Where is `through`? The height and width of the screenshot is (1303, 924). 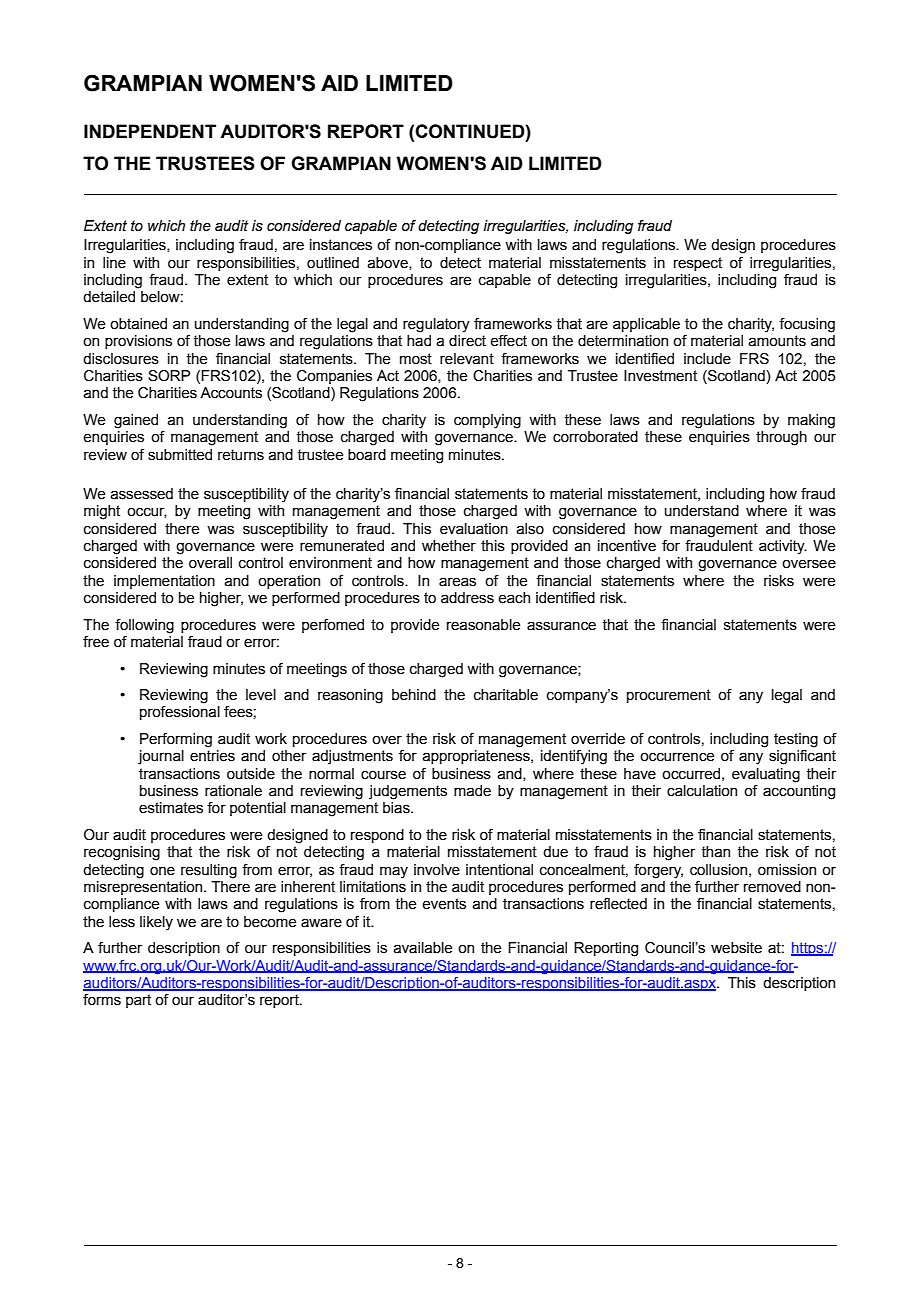 through is located at coordinates (781, 438).
